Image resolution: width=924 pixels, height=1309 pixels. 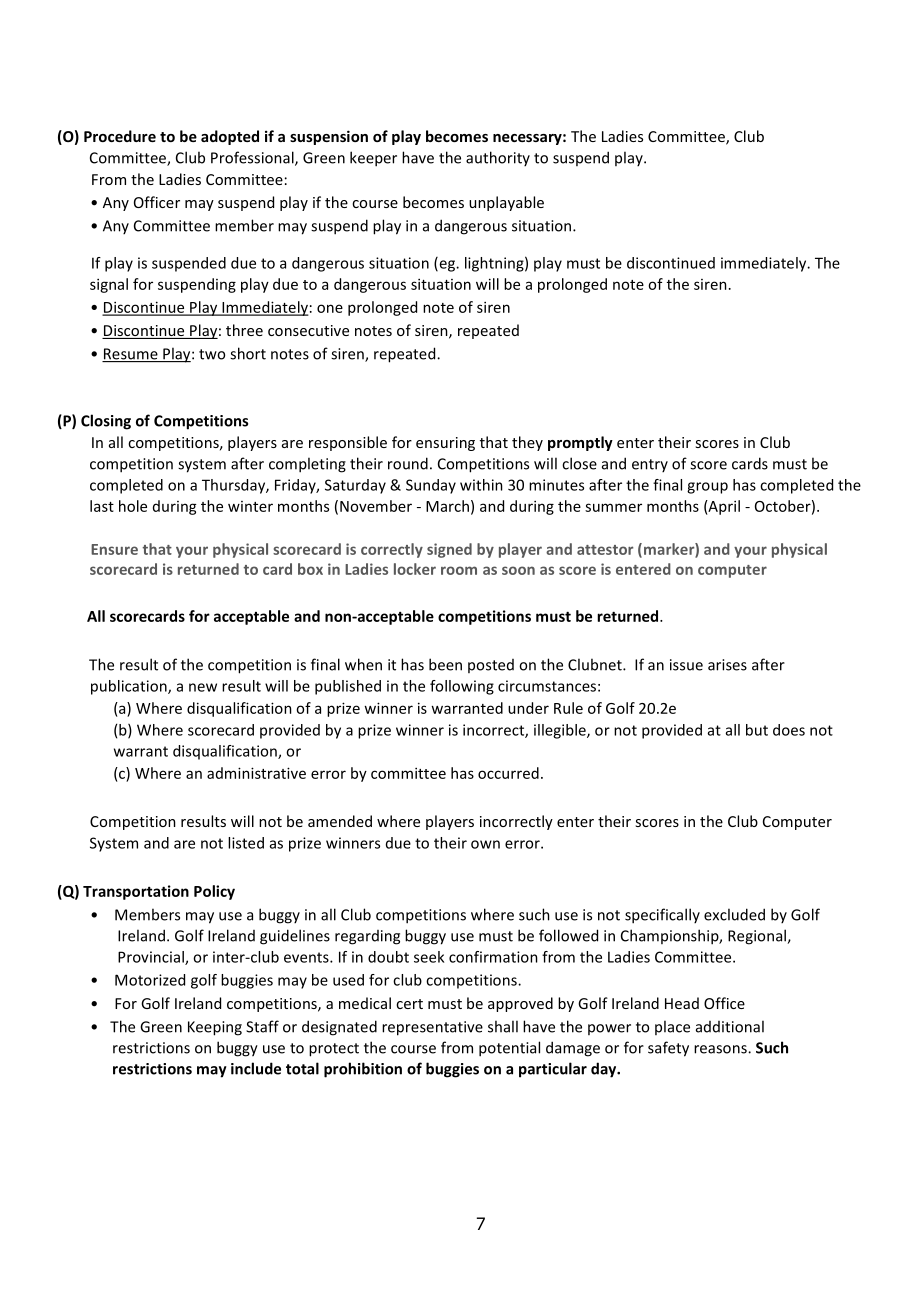 What do you see at coordinates (707, 488) in the document?
I see `group` at bounding box center [707, 488].
